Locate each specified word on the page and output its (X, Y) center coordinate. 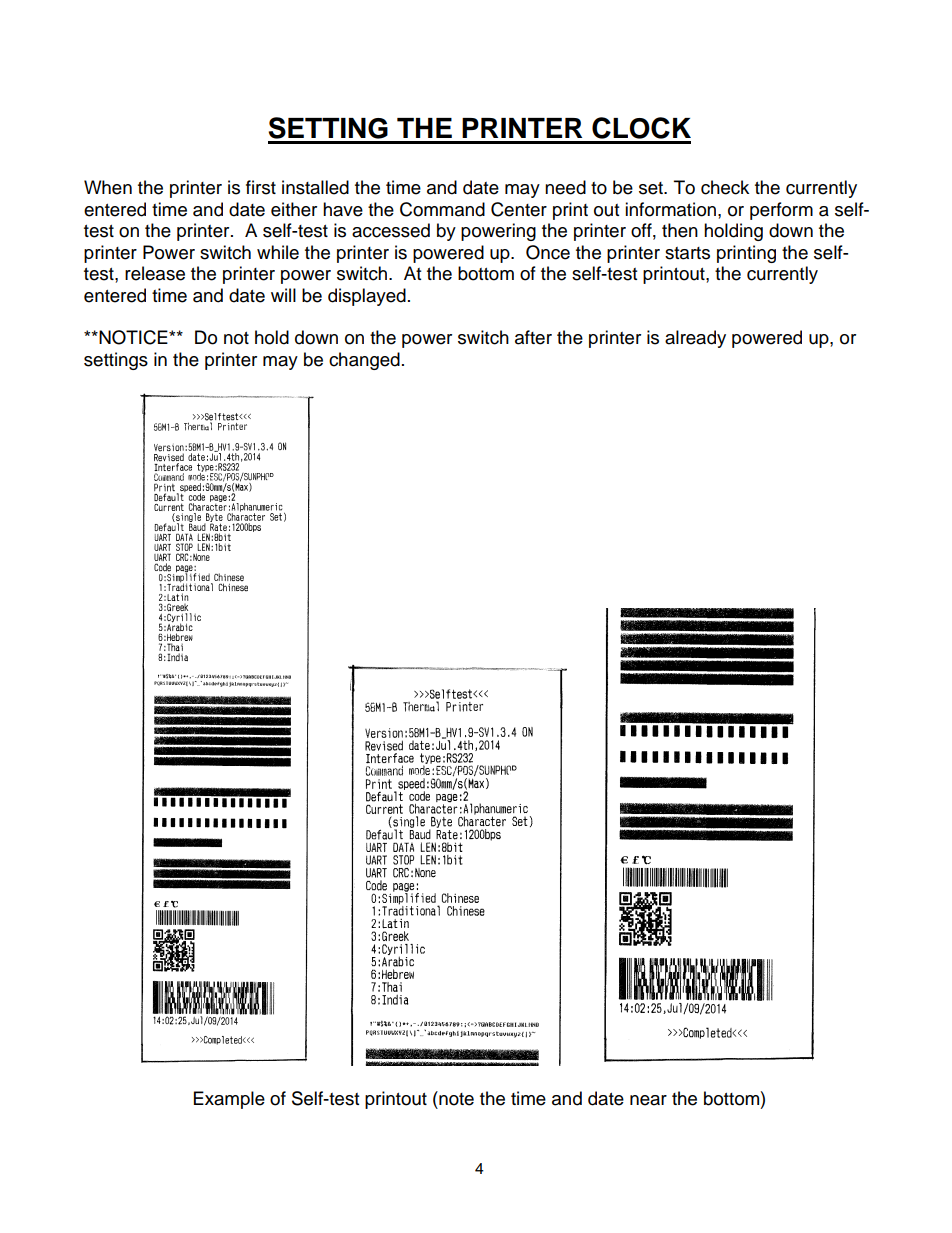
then (680, 230)
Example (229, 1100)
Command (442, 209)
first (261, 187)
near (648, 1100)
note (455, 1098)
